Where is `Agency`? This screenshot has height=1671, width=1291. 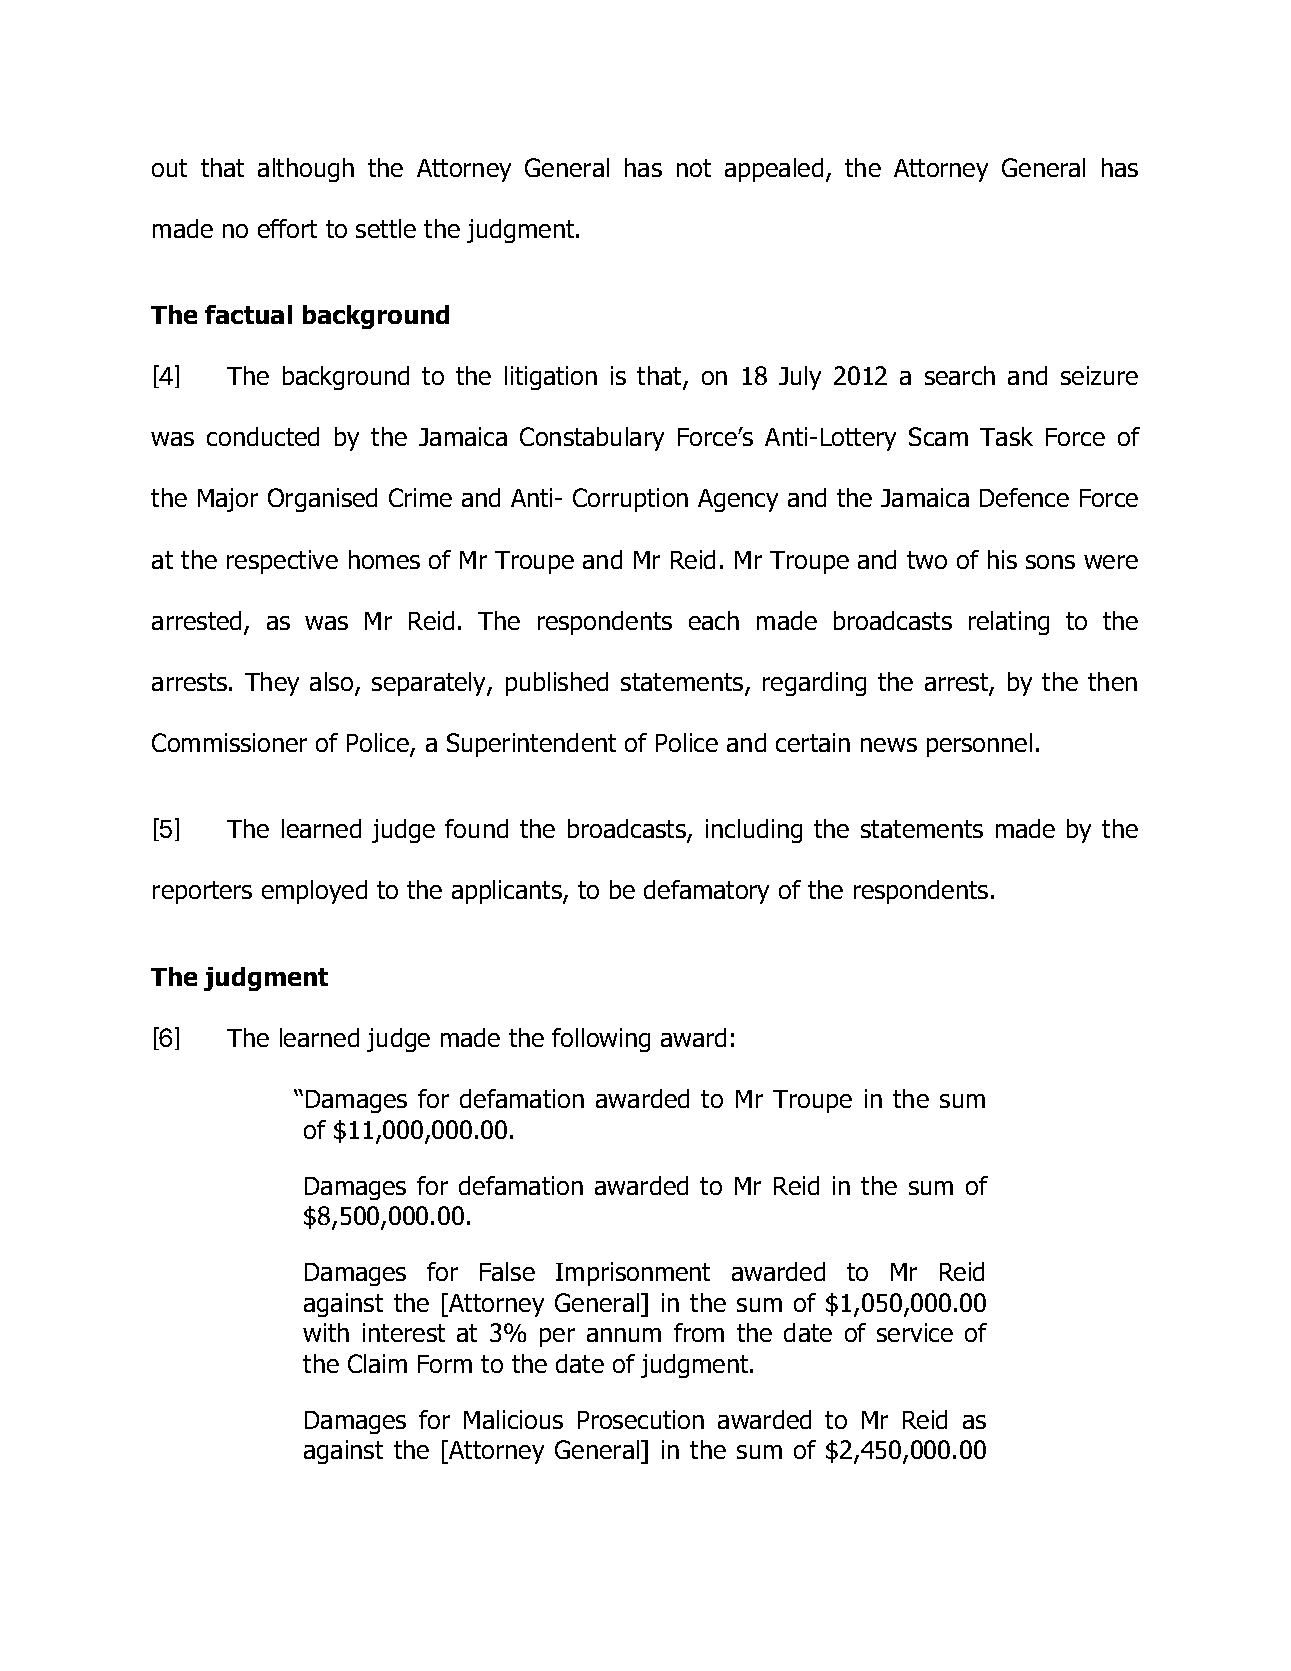
Agency is located at coordinates (738, 500).
